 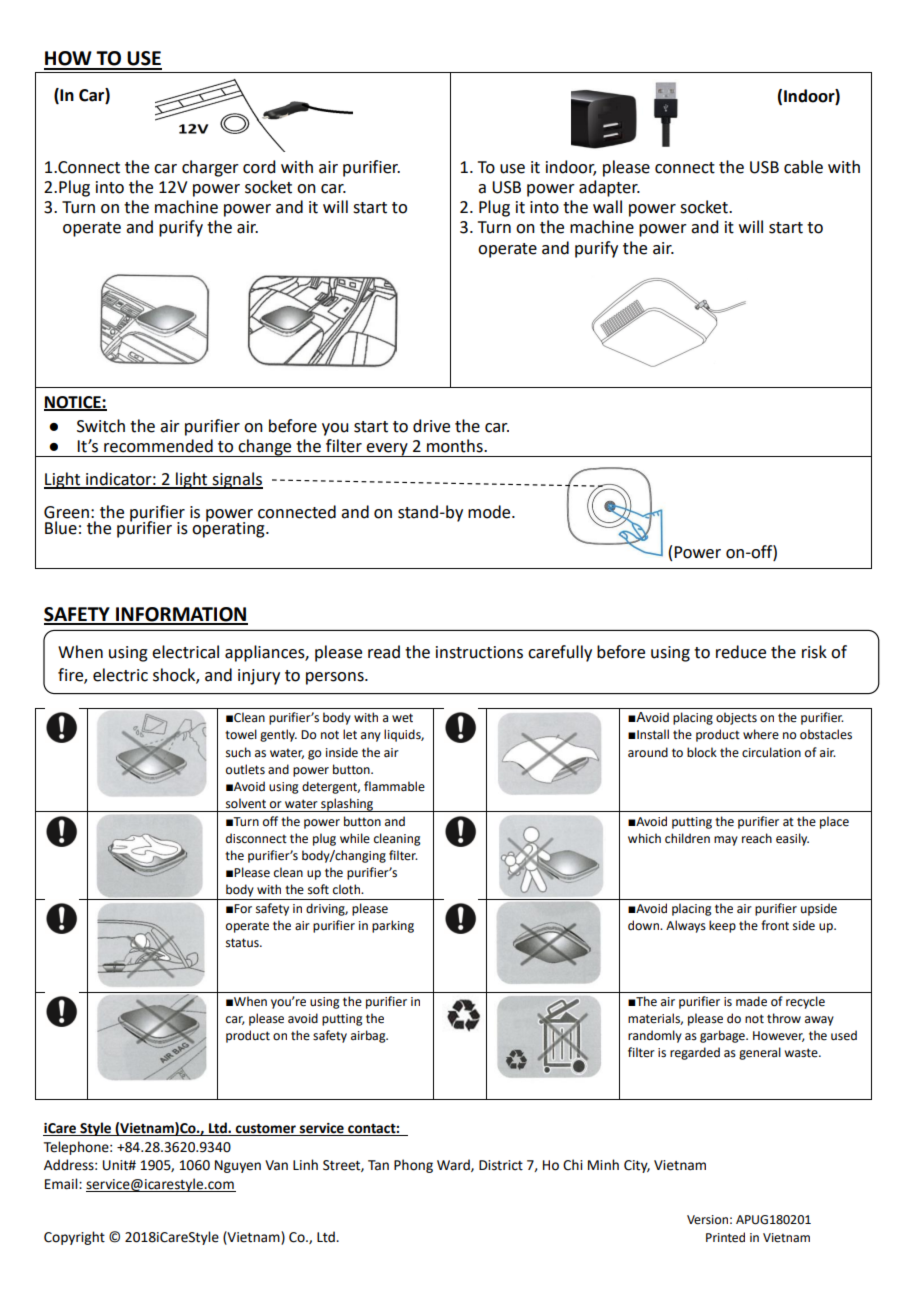 What do you see at coordinates (803, 167) in the screenshot?
I see `cable` at bounding box center [803, 167].
